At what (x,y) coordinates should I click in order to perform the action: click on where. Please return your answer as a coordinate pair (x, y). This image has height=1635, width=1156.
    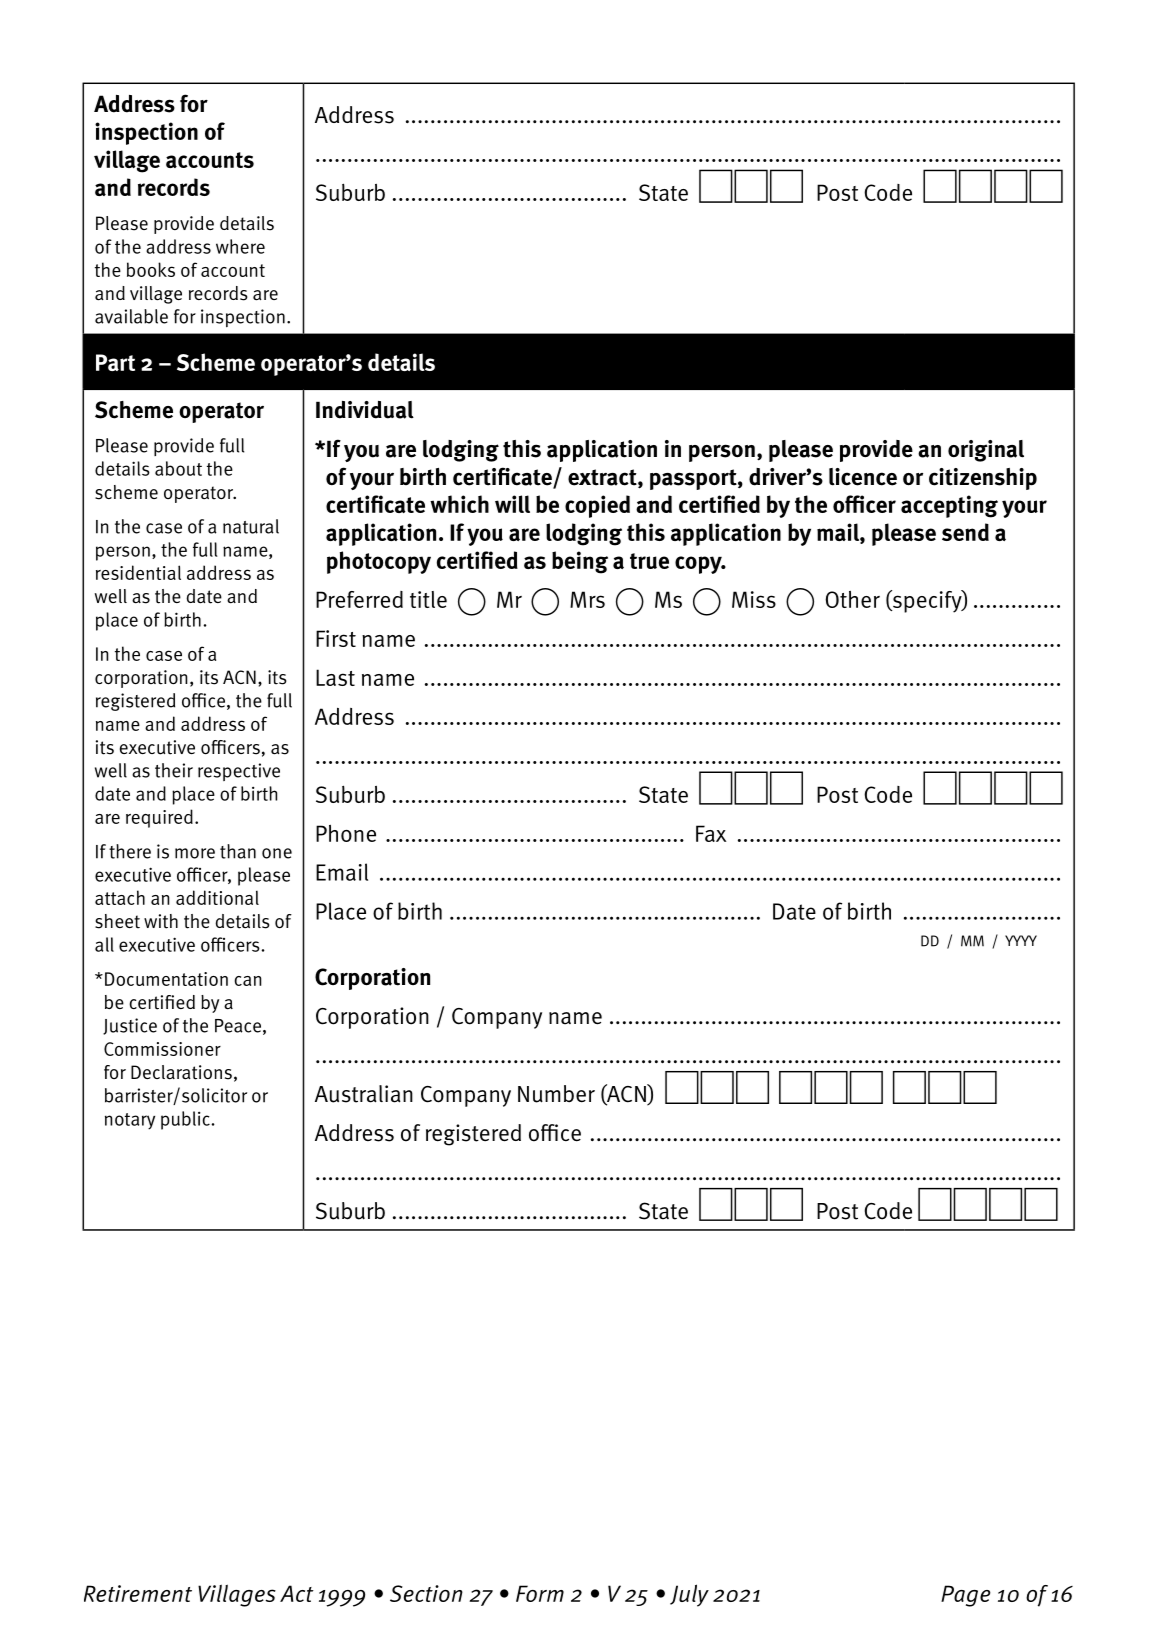
    Looking at the image, I should click on (240, 246).
